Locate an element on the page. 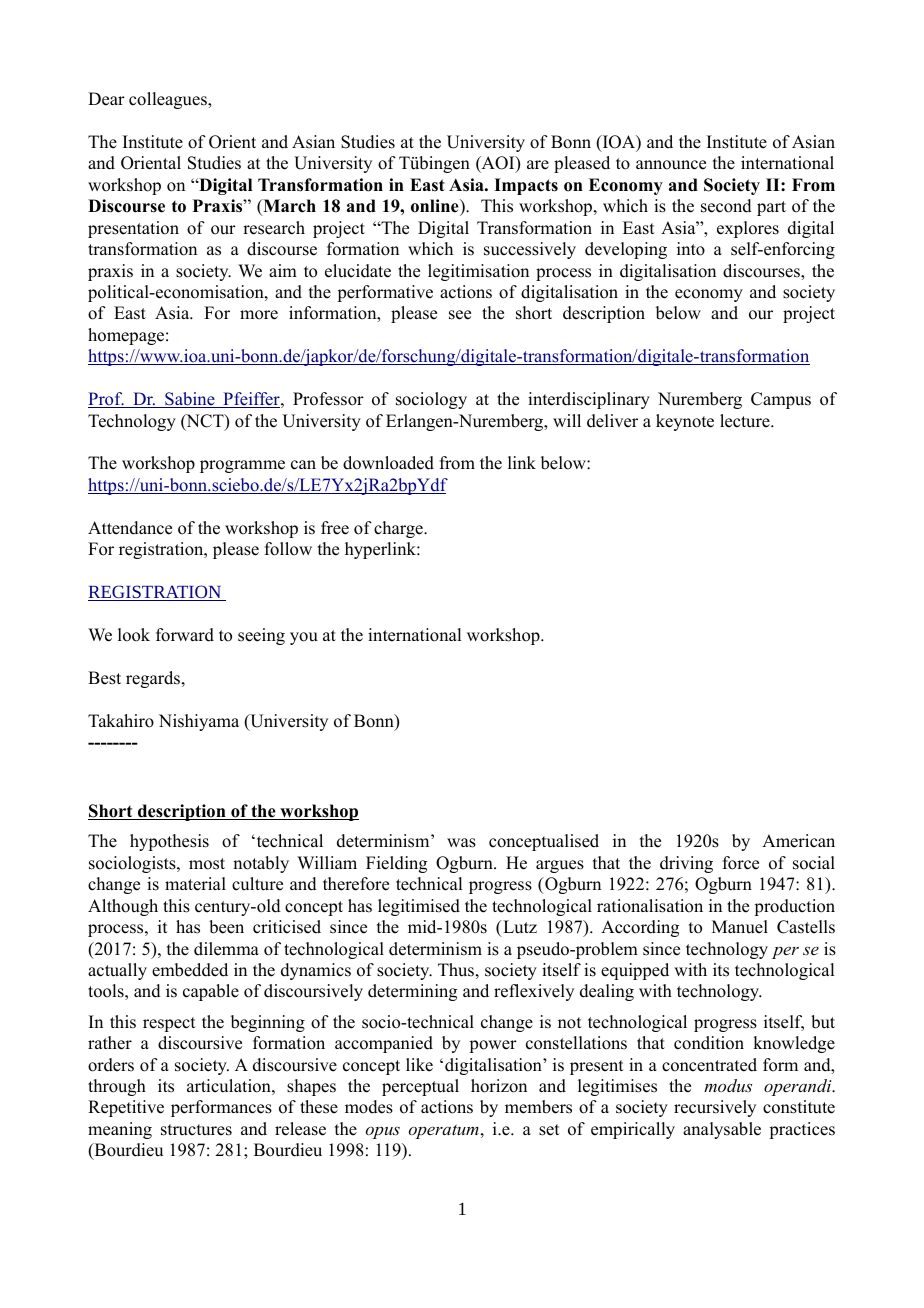 The image size is (924, 1308). announce is located at coordinates (671, 165).
